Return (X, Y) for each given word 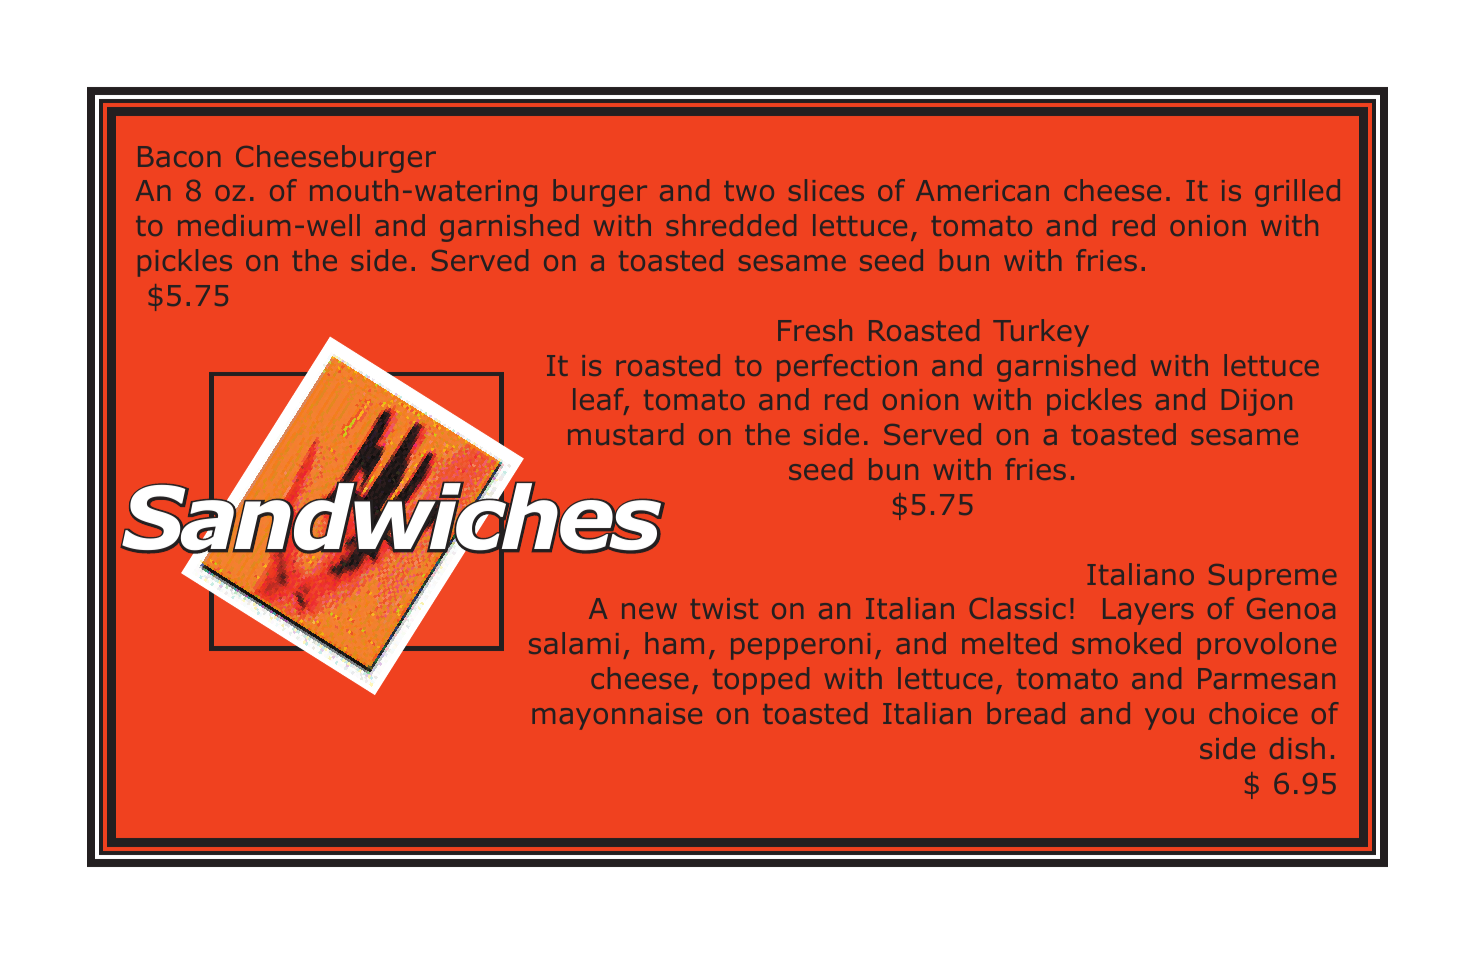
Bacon (179, 156)
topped (761, 681)
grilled (1297, 193)
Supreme (1272, 577)
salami (574, 643)
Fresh (815, 330)
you (1169, 719)
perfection (847, 368)
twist (724, 608)
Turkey (1041, 333)
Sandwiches (392, 517)
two (749, 191)
